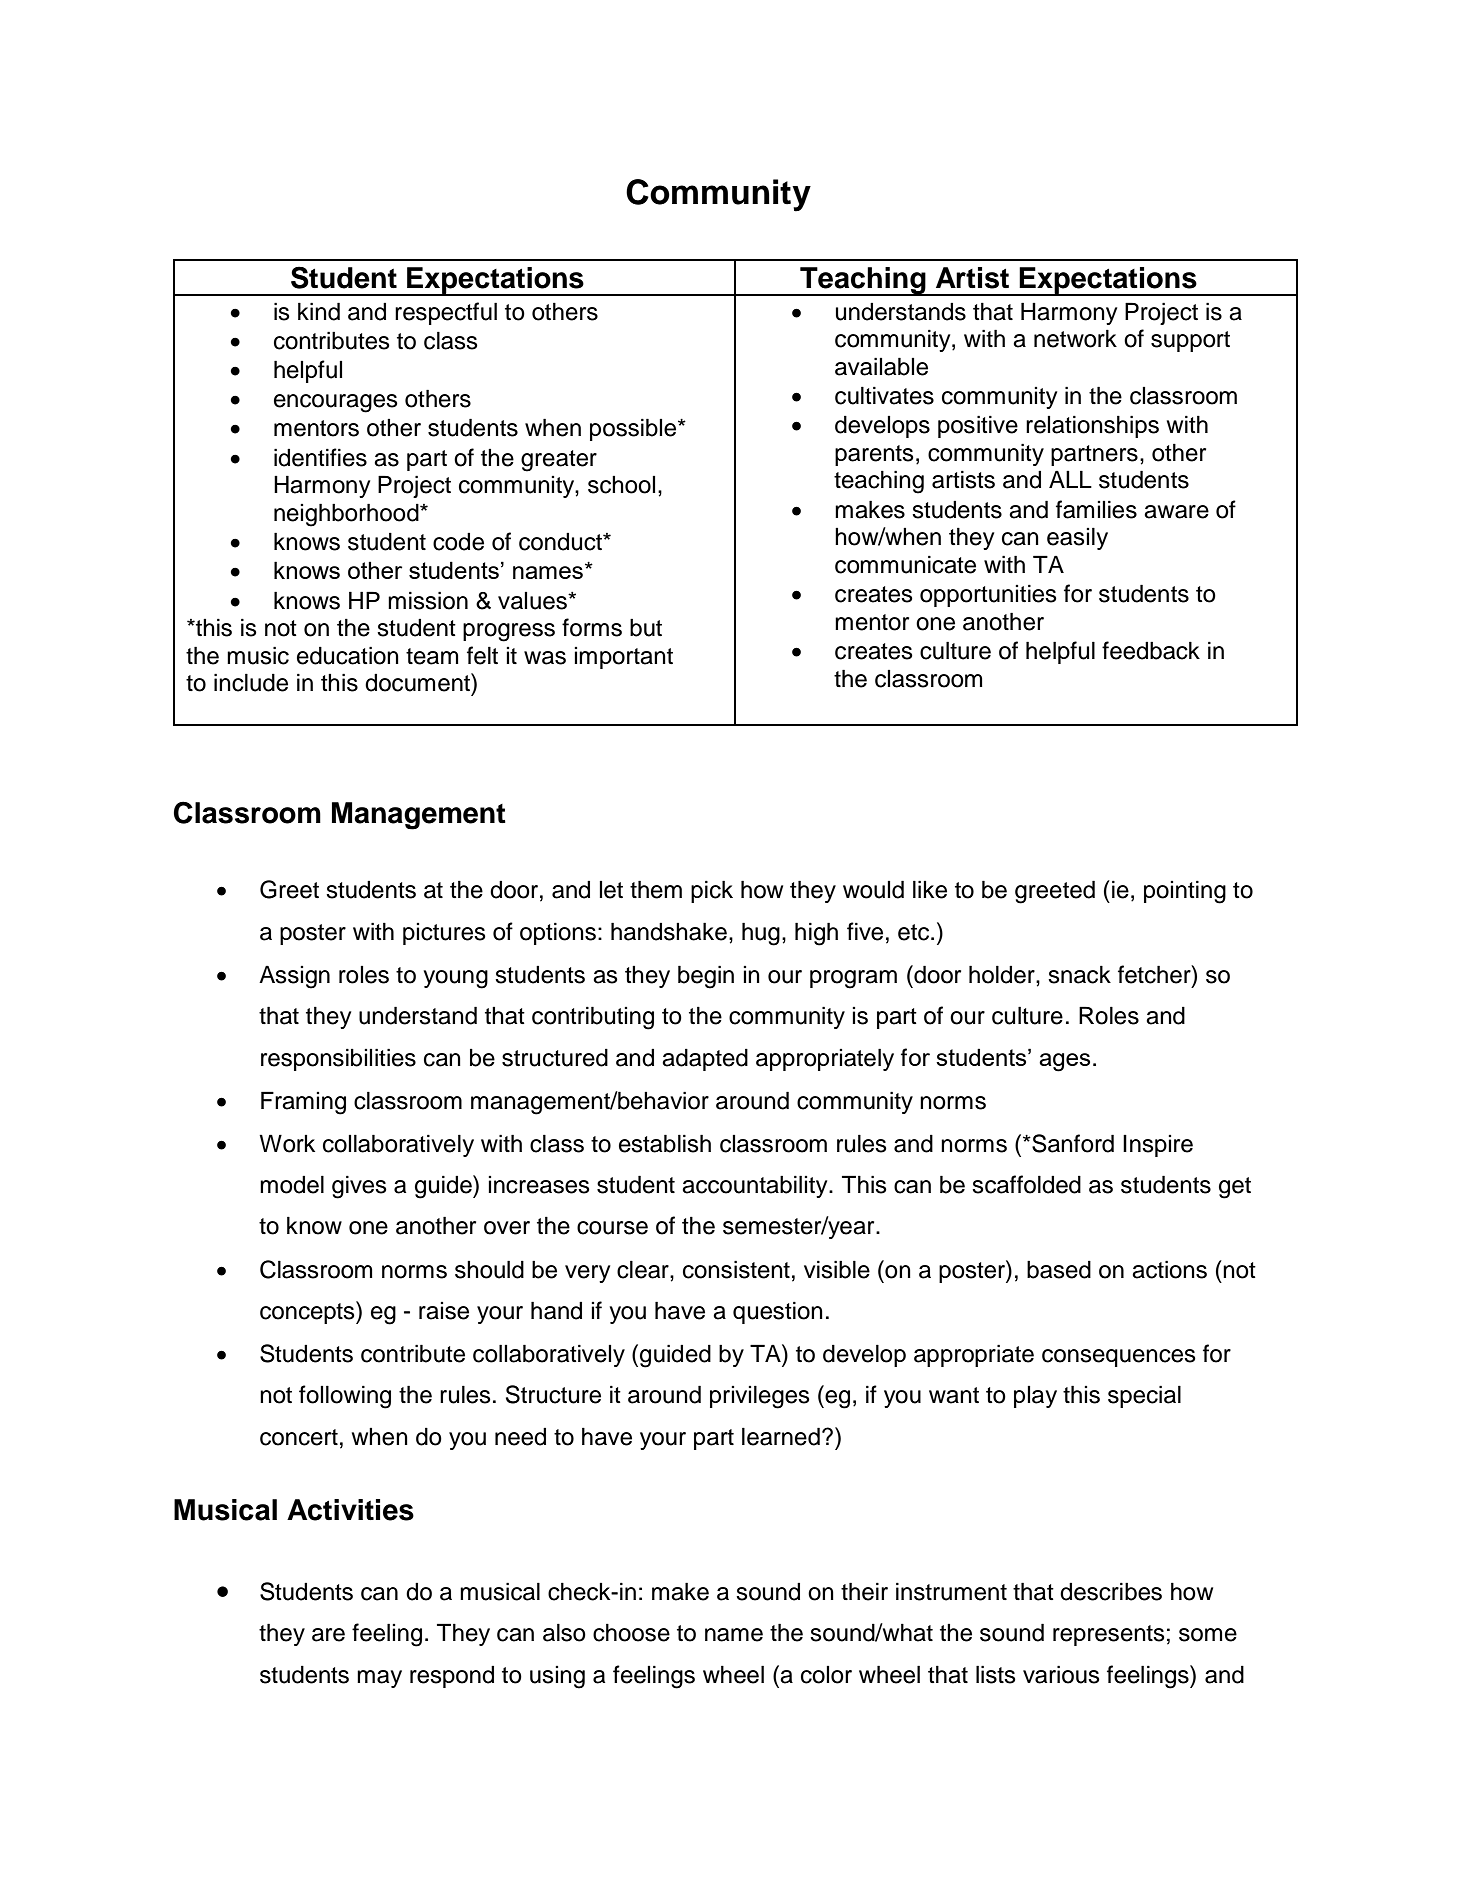 This screenshot has width=1470, height=1902. Describe the element at coordinates (706, 977) in the screenshot. I see `begin` at that location.
